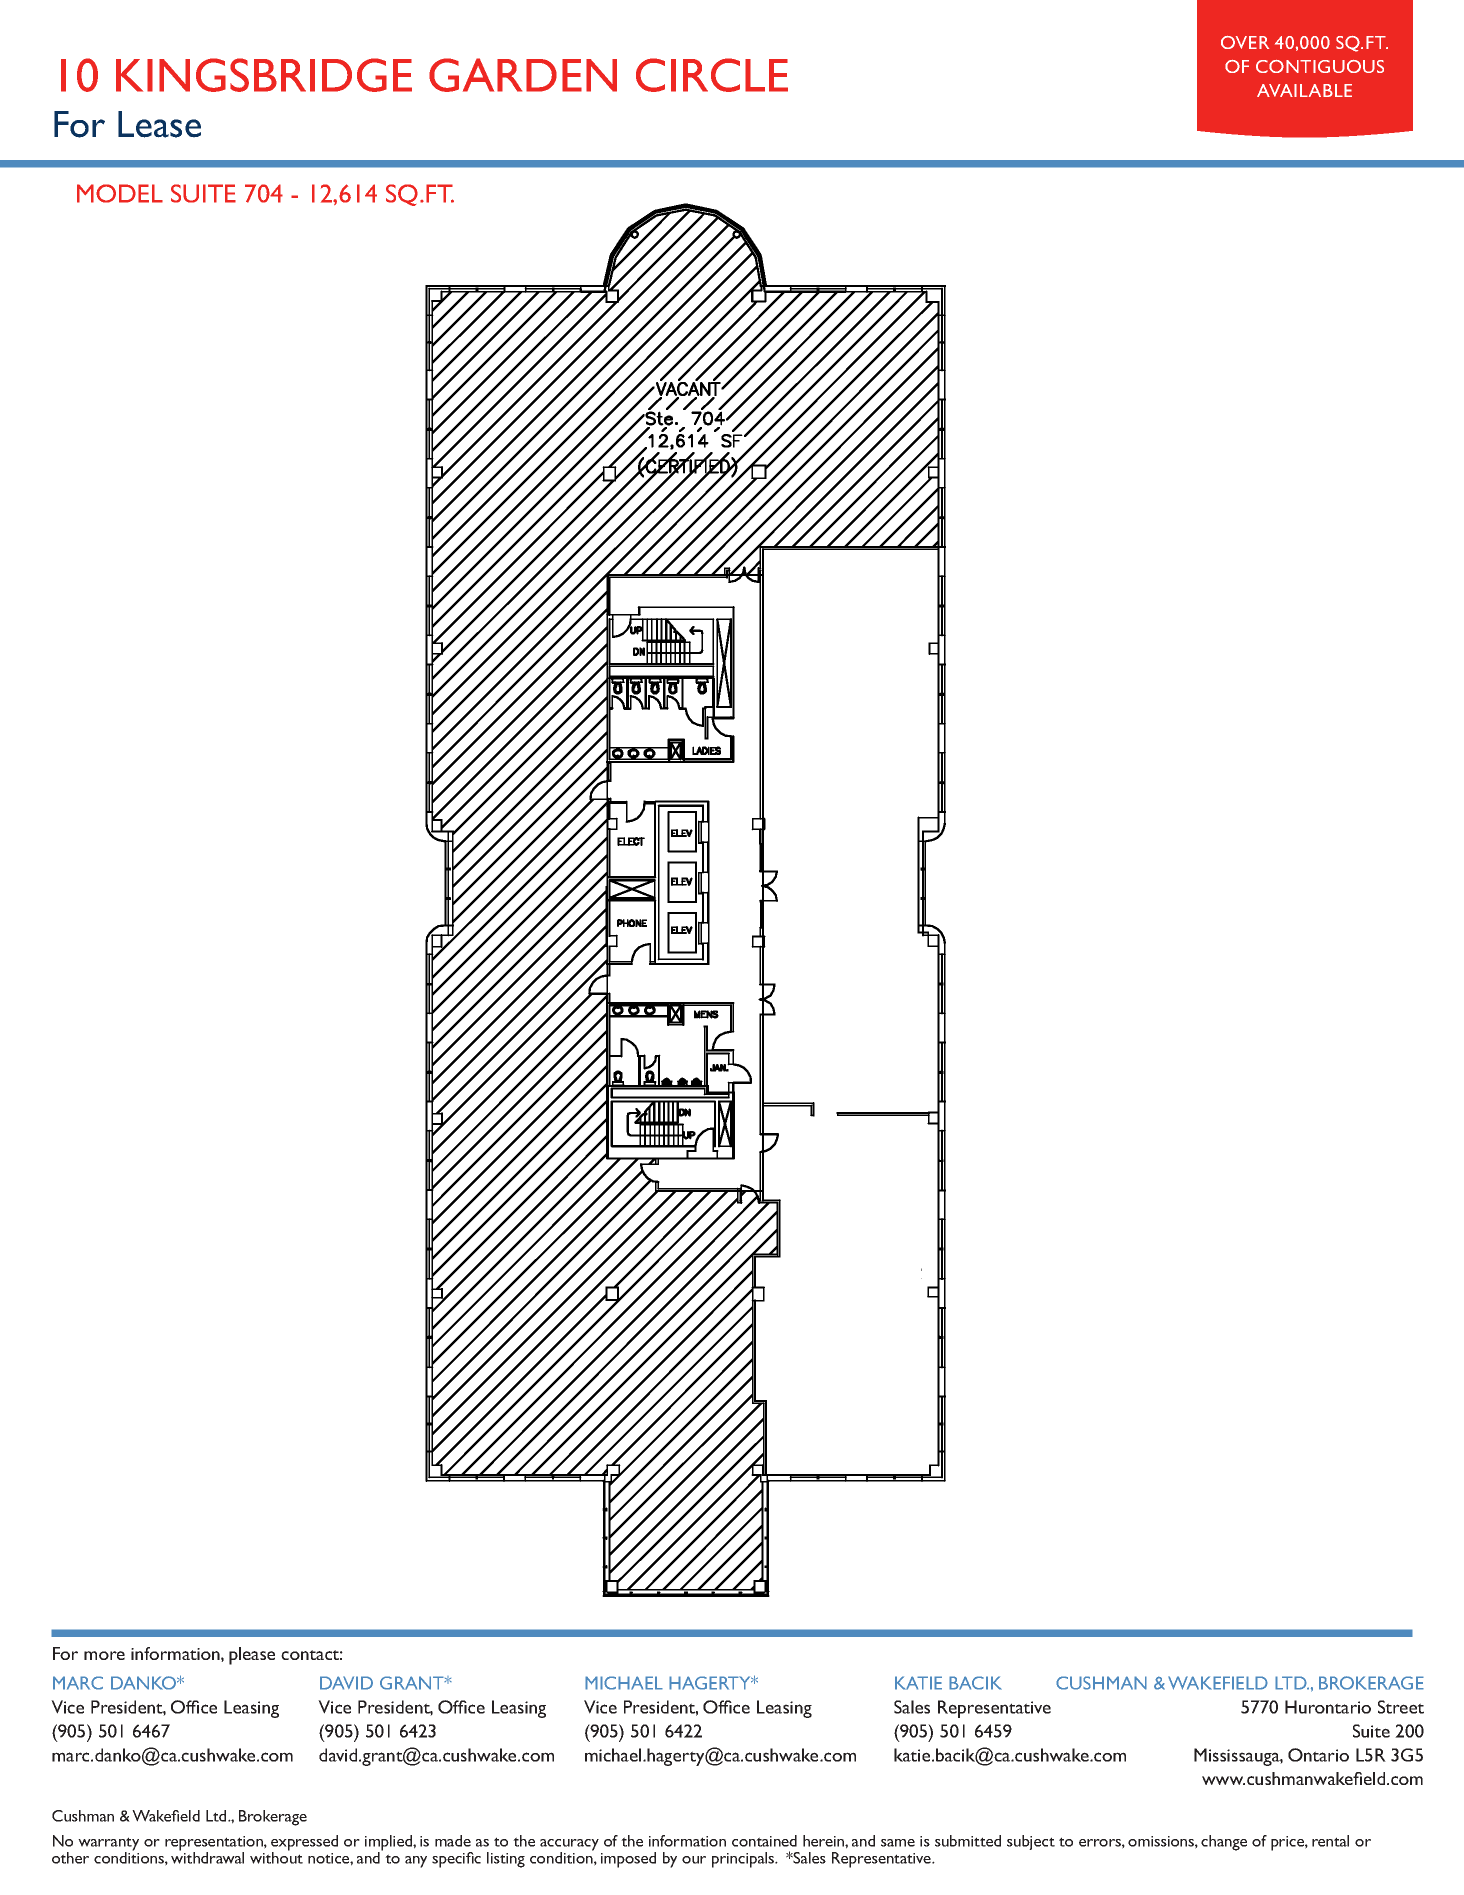  Describe the element at coordinates (1304, 90) in the image. I see `AVAILABLE` at that location.
